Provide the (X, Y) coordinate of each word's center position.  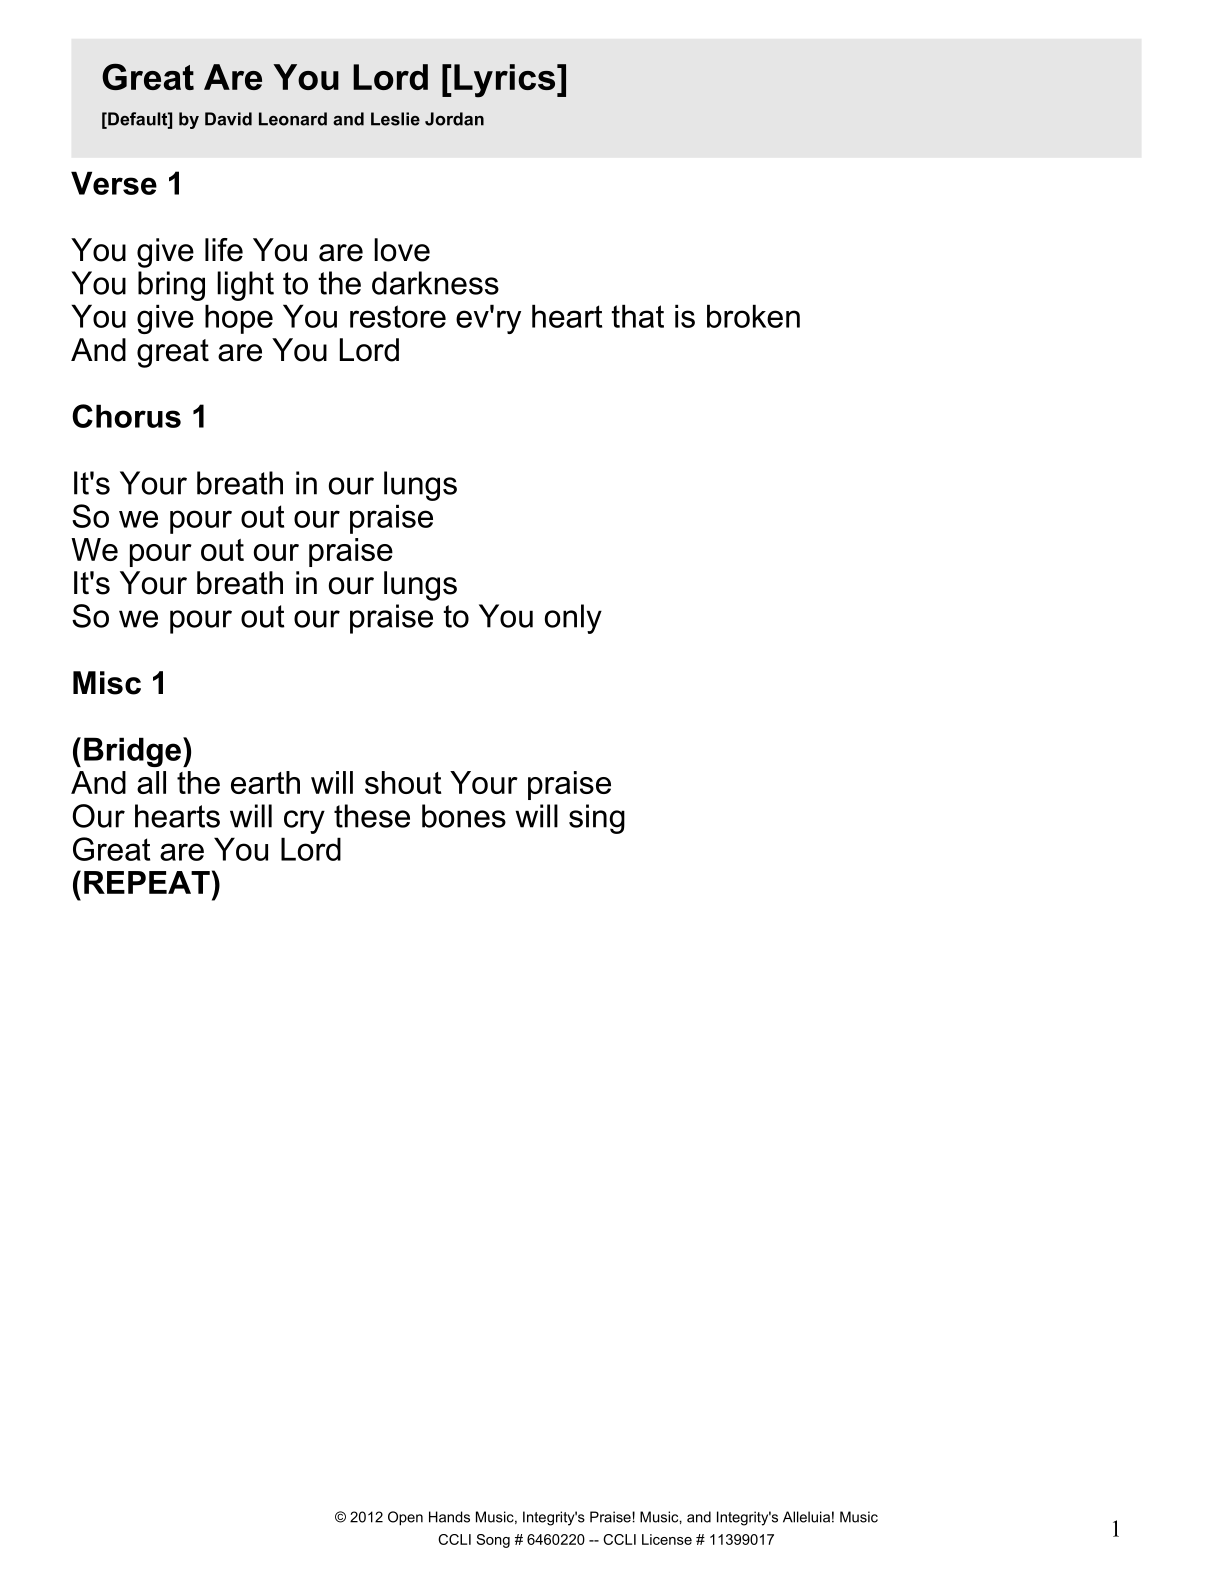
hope (239, 319)
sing (597, 819)
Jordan (454, 119)
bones (464, 816)
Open (405, 1518)
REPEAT (147, 882)
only (573, 619)
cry (304, 822)
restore (398, 316)
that (638, 316)
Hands (449, 1517)
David (228, 119)
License (667, 1539)
